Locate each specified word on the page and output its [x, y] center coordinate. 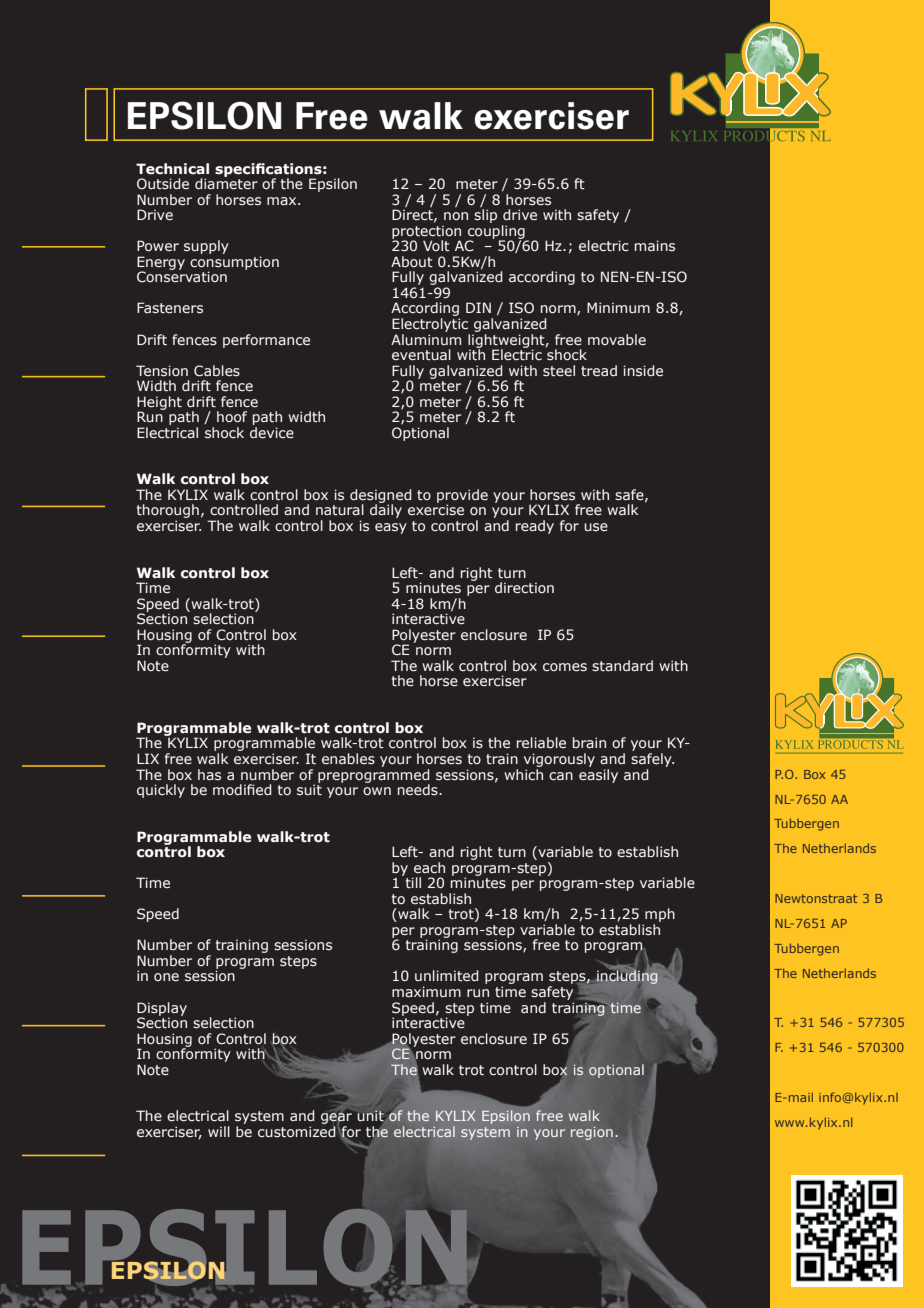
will [219, 1131]
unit [371, 1115]
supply [206, 247]
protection [426, 233]
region [592, 1133]
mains [655, 245]
